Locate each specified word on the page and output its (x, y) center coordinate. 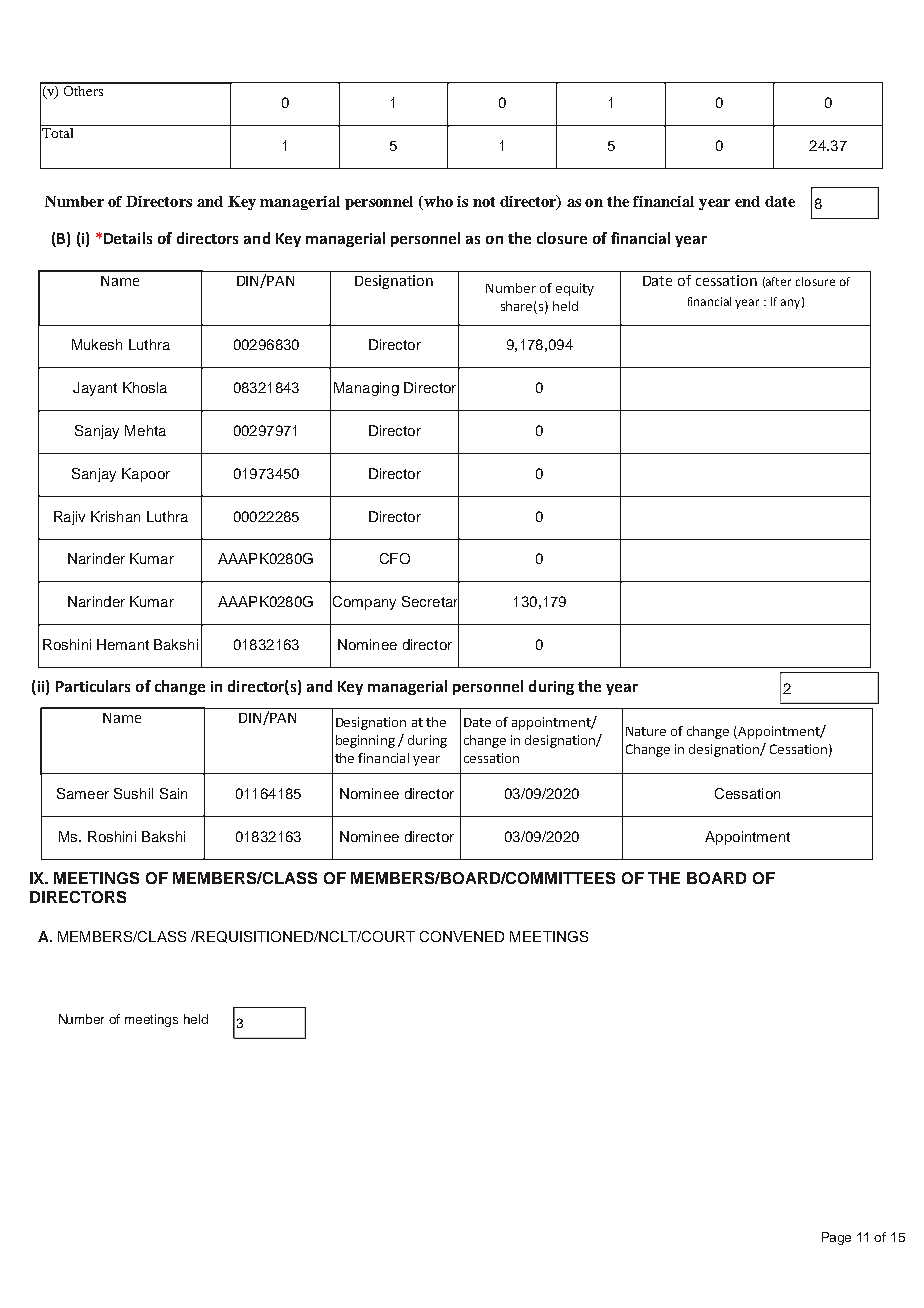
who (437, 201)
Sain (173, 793)
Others (84, 89)
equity (575, 289)
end (747, 201)
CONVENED (462, 936)
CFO (395, 558)
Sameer (83, 793)
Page (836, 1238)
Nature (646, 731)
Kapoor (146, 475)
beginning (365, 741)
